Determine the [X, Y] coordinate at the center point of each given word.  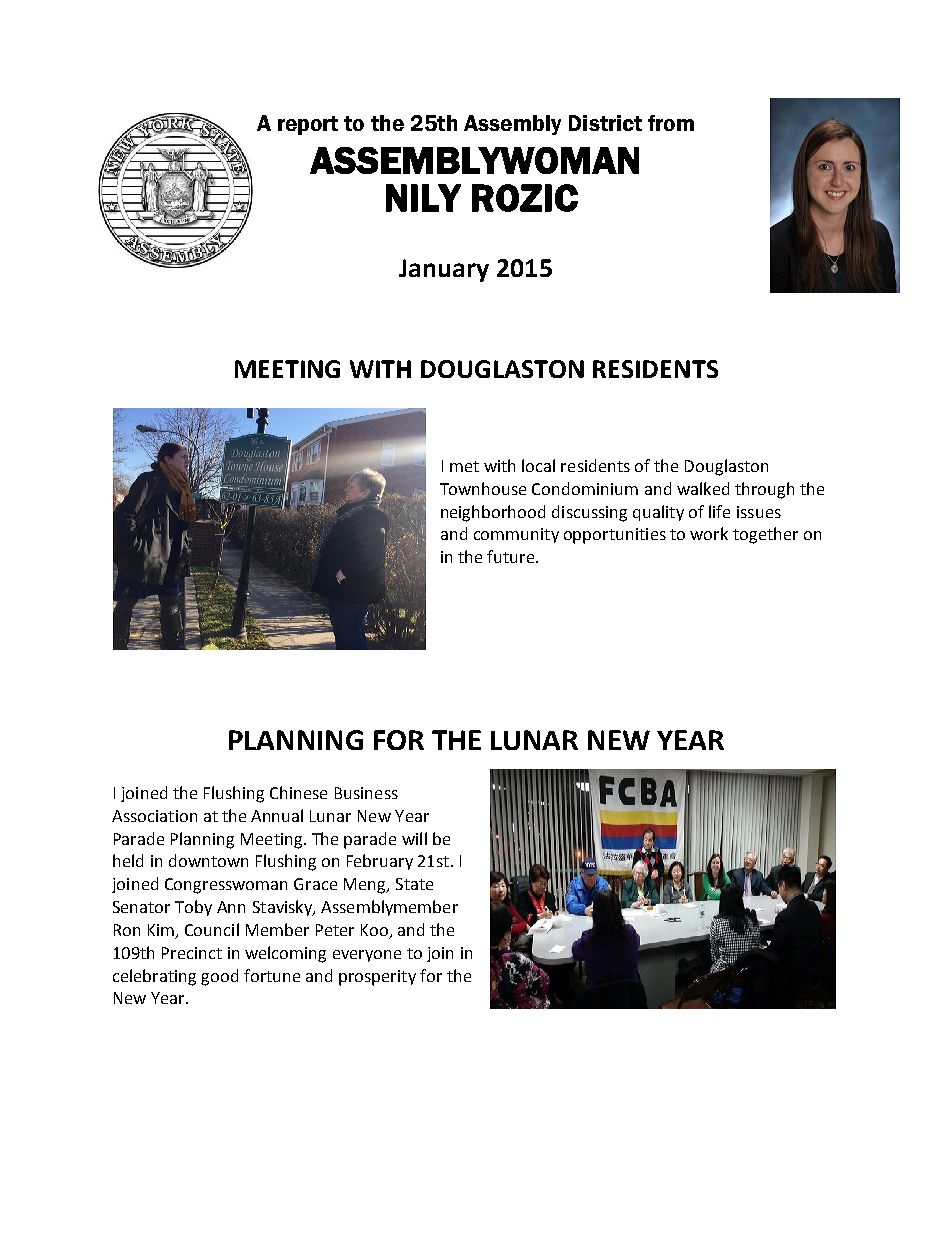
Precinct [192, 953]
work [709, 533]
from [671, 123]
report [308, 125]
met [464, 466]
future [512, 556]
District [605, 123]
